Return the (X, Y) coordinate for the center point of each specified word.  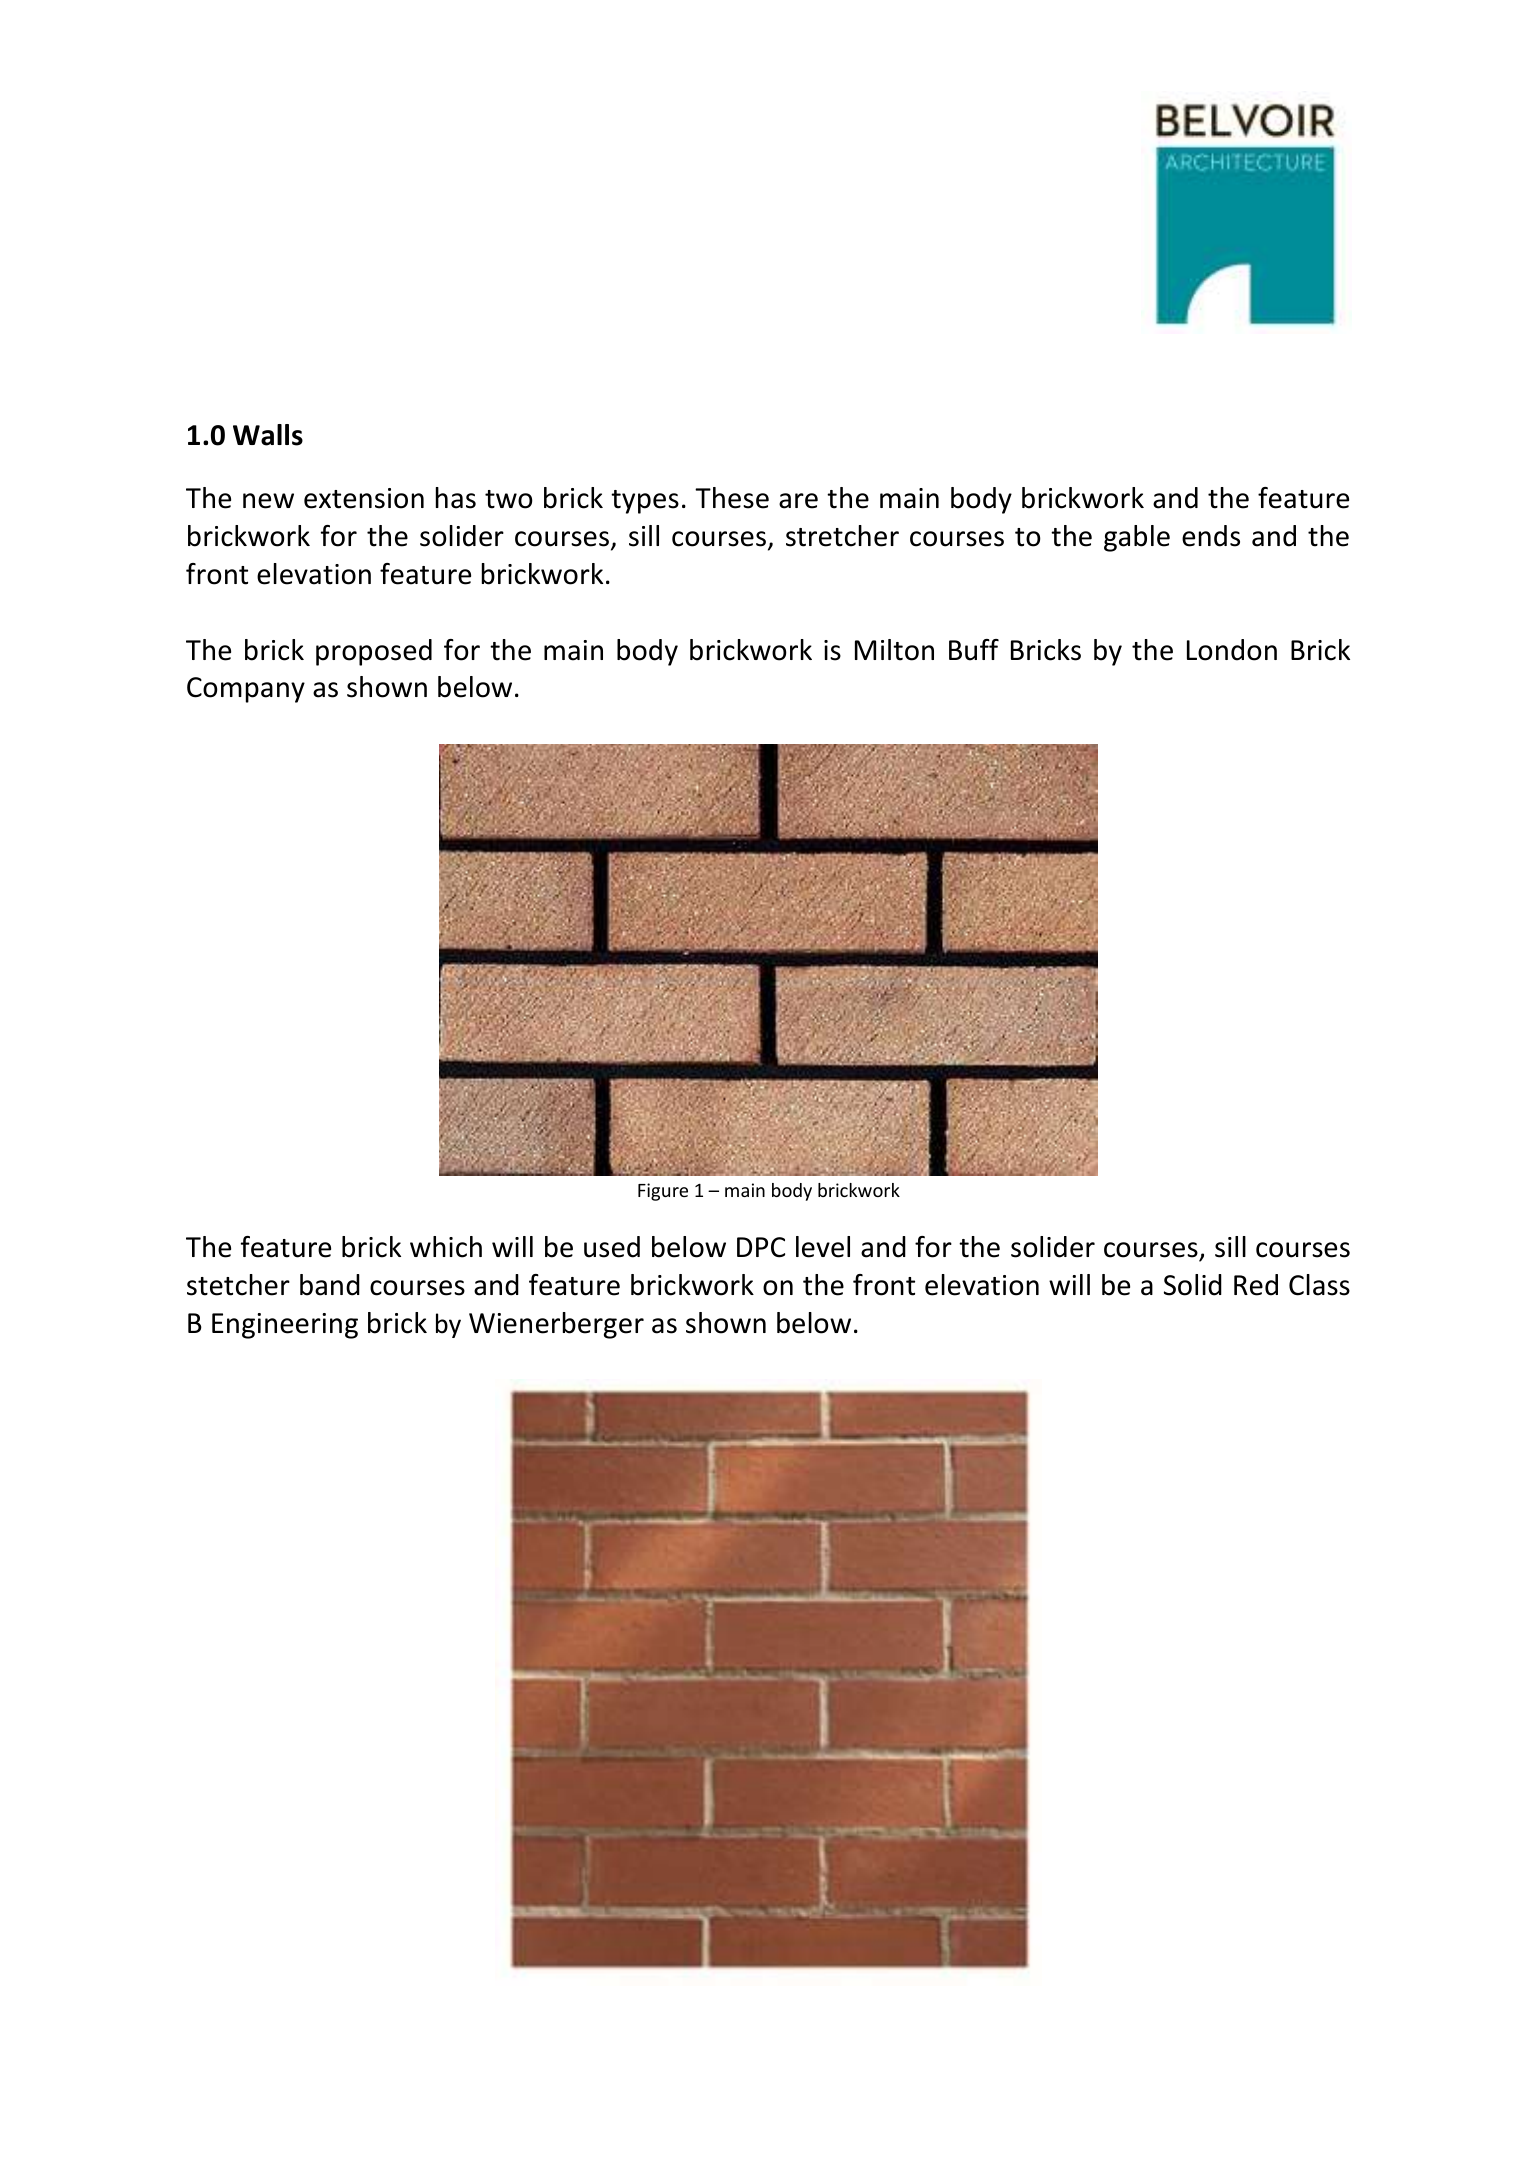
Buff (974, 650)
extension (364, 498)
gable (1137, 538)
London (1232, 650)
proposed (374, 652)
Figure (663, 1192)
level (823, 1247)
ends (1211, 536)
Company (246, 690)
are (798, 501)
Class (1319, 1285)
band (330, 1285)
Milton (894, 650)
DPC (761, 1247)
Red (1256, 1285)
